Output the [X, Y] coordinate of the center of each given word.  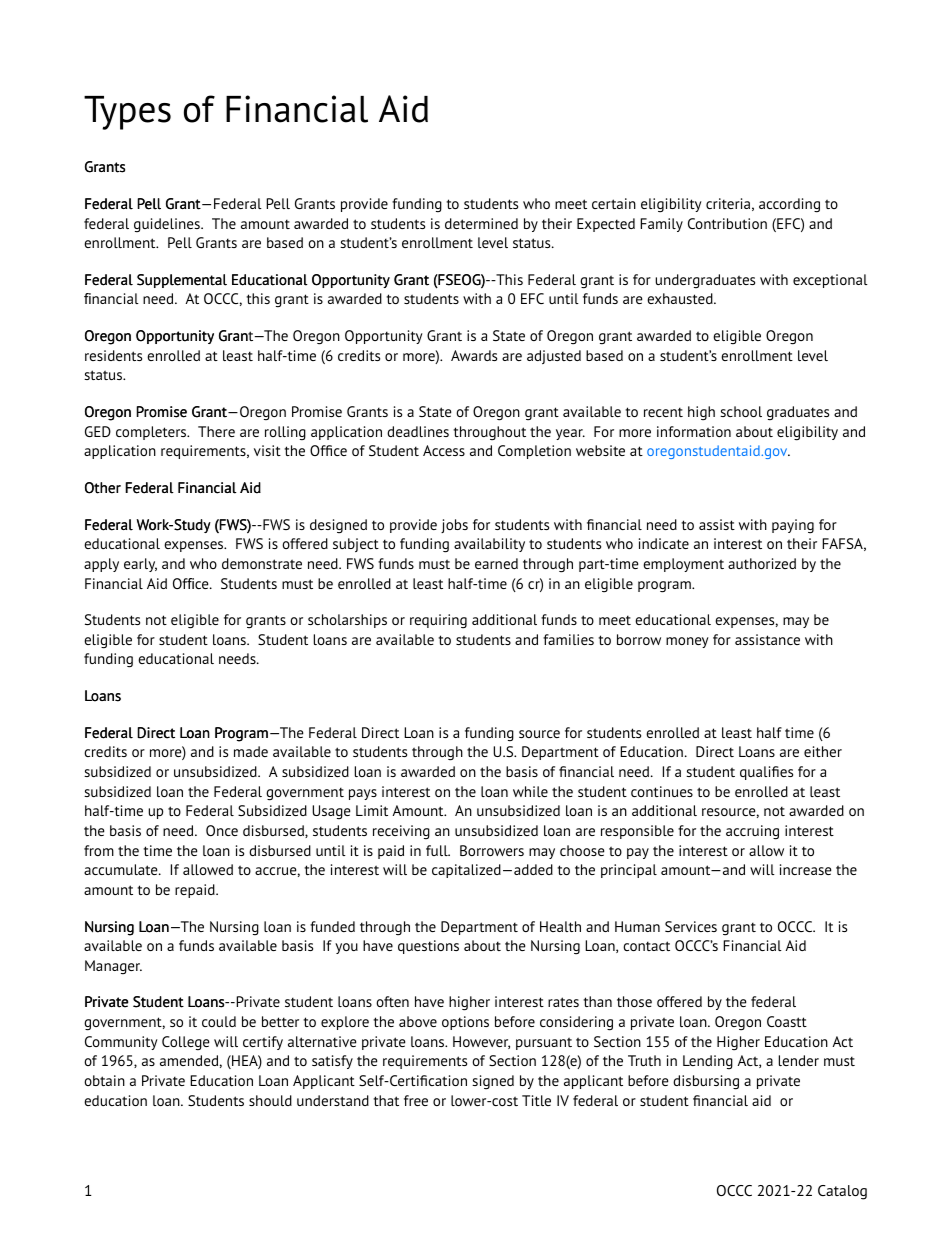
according [789, 205]
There [216, 431]
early [140, 565]
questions [428, 947]
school [741, 411]
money [687, 642]
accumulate [122, 869]
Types [127, 113]
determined [481, 223]
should [270, 1100]
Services [691, 926]
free [416, 1100]
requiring [438, 621]
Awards [474, 355]
